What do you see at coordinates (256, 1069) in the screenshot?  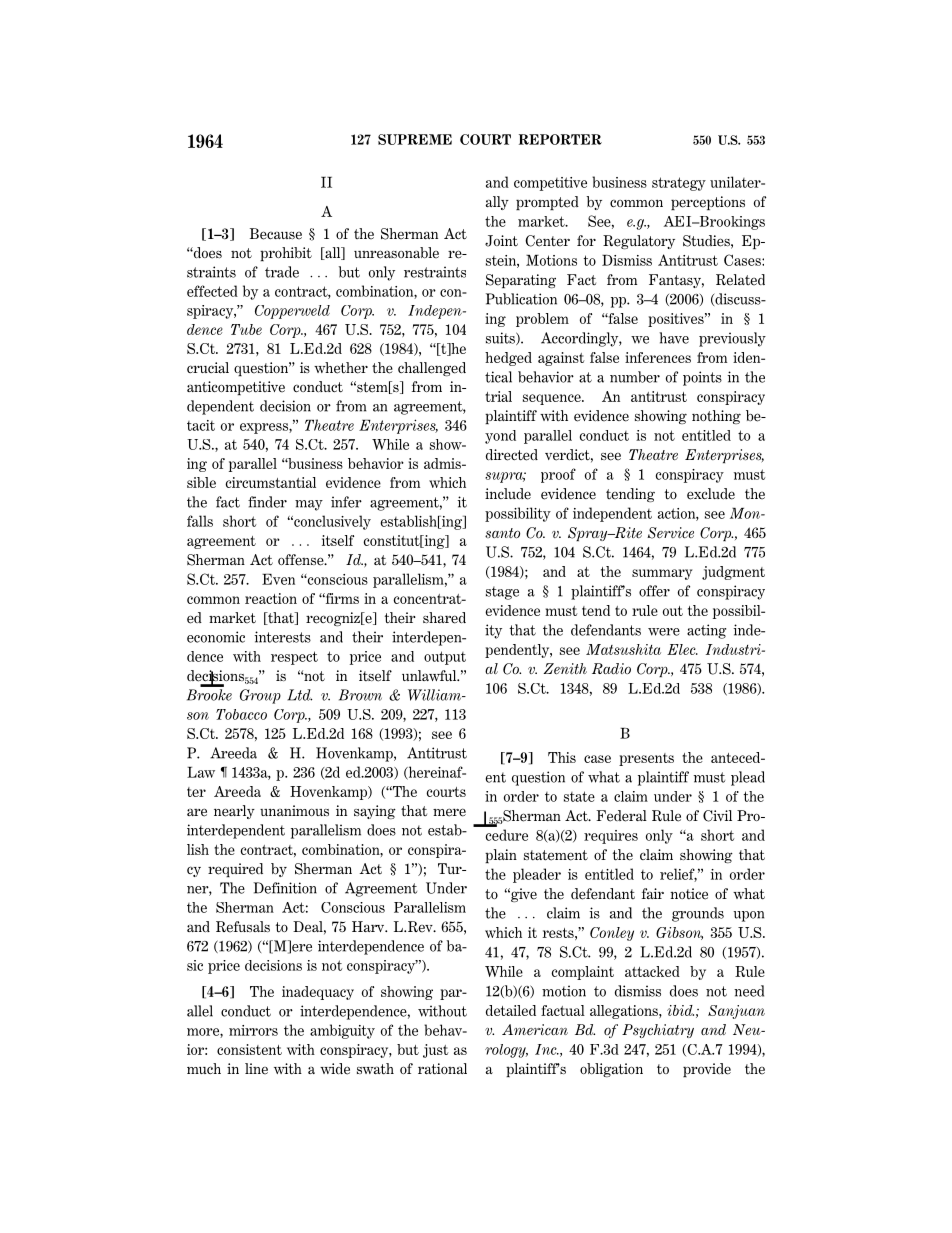 I see `line` at bounding box center [256, 1069].
